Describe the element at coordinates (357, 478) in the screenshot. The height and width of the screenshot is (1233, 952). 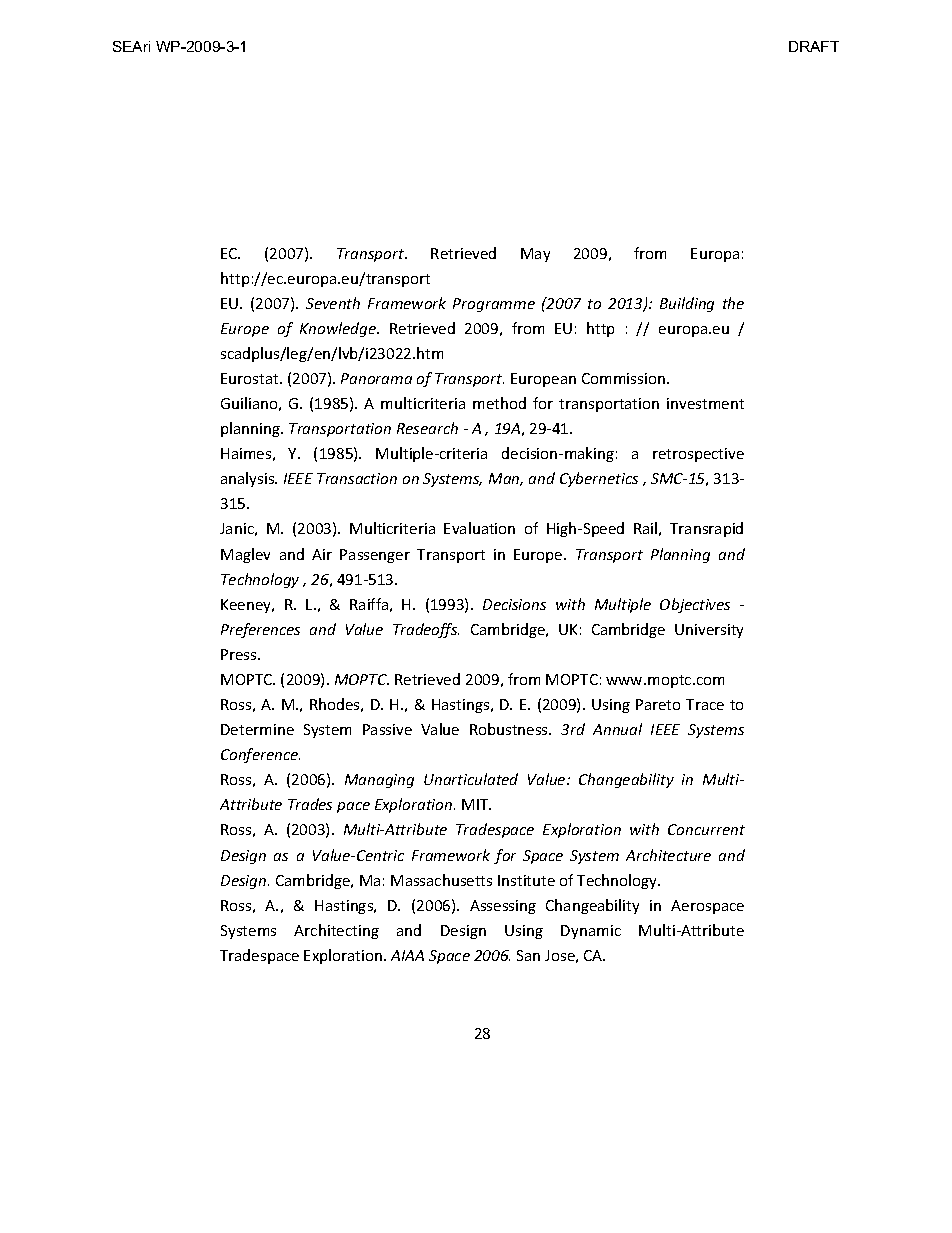
I see `Transaction` at that location.
